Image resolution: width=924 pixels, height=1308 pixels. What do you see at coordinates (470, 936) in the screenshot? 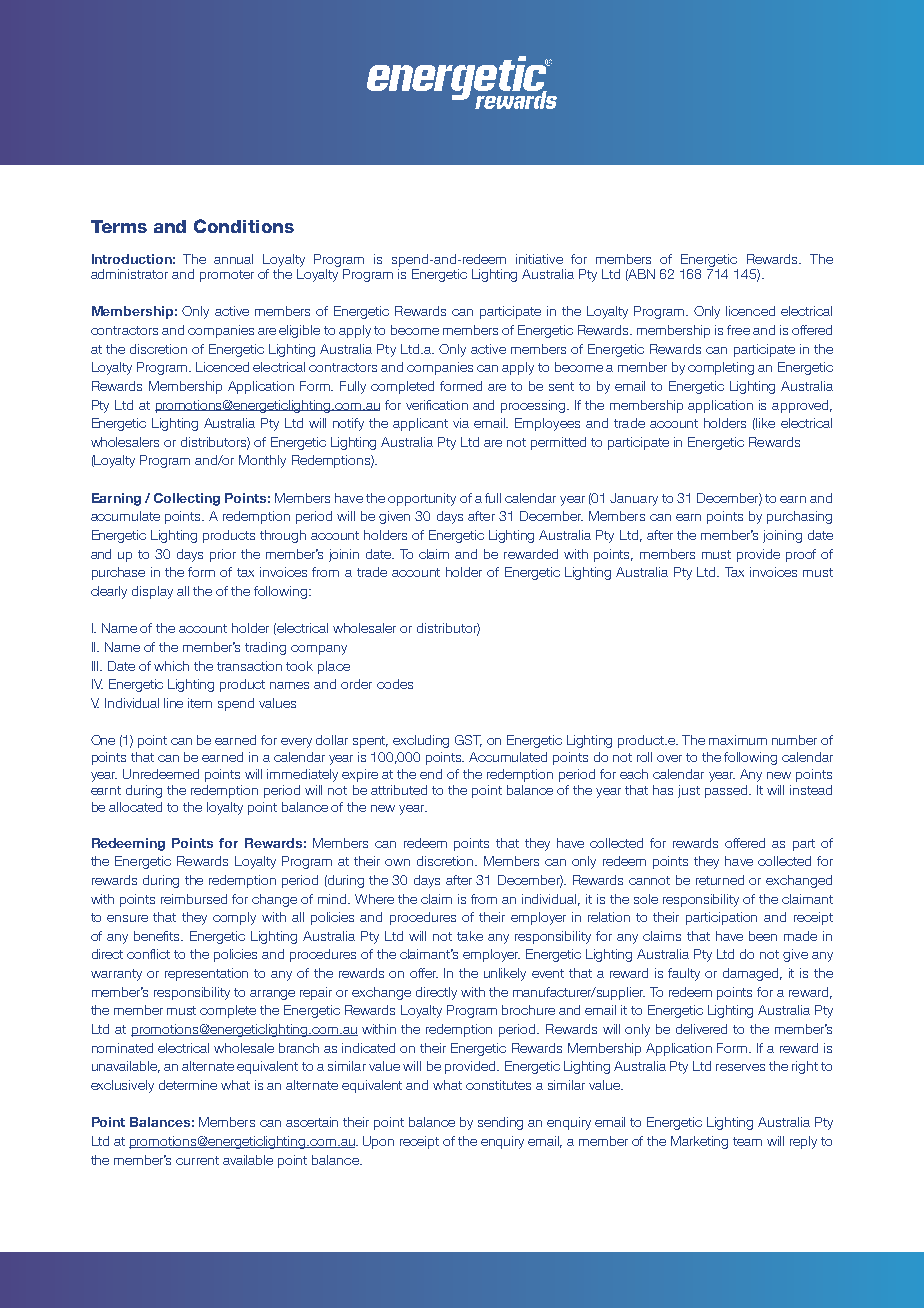
I see `take` at bounding box center [470, 936].
